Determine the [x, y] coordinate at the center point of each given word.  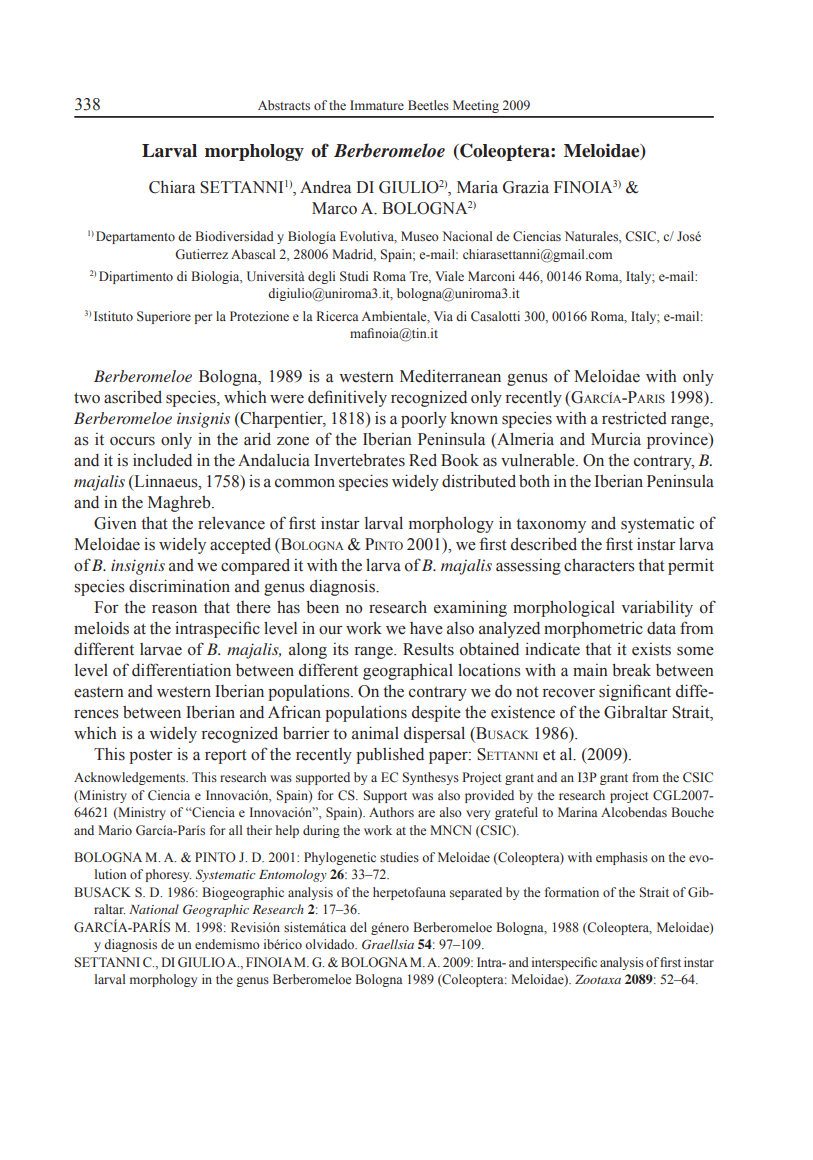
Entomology [293, 875]
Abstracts [284, 105]
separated [476, 893]
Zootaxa [598, 979]
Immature [377, 105]
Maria [477, 187]
